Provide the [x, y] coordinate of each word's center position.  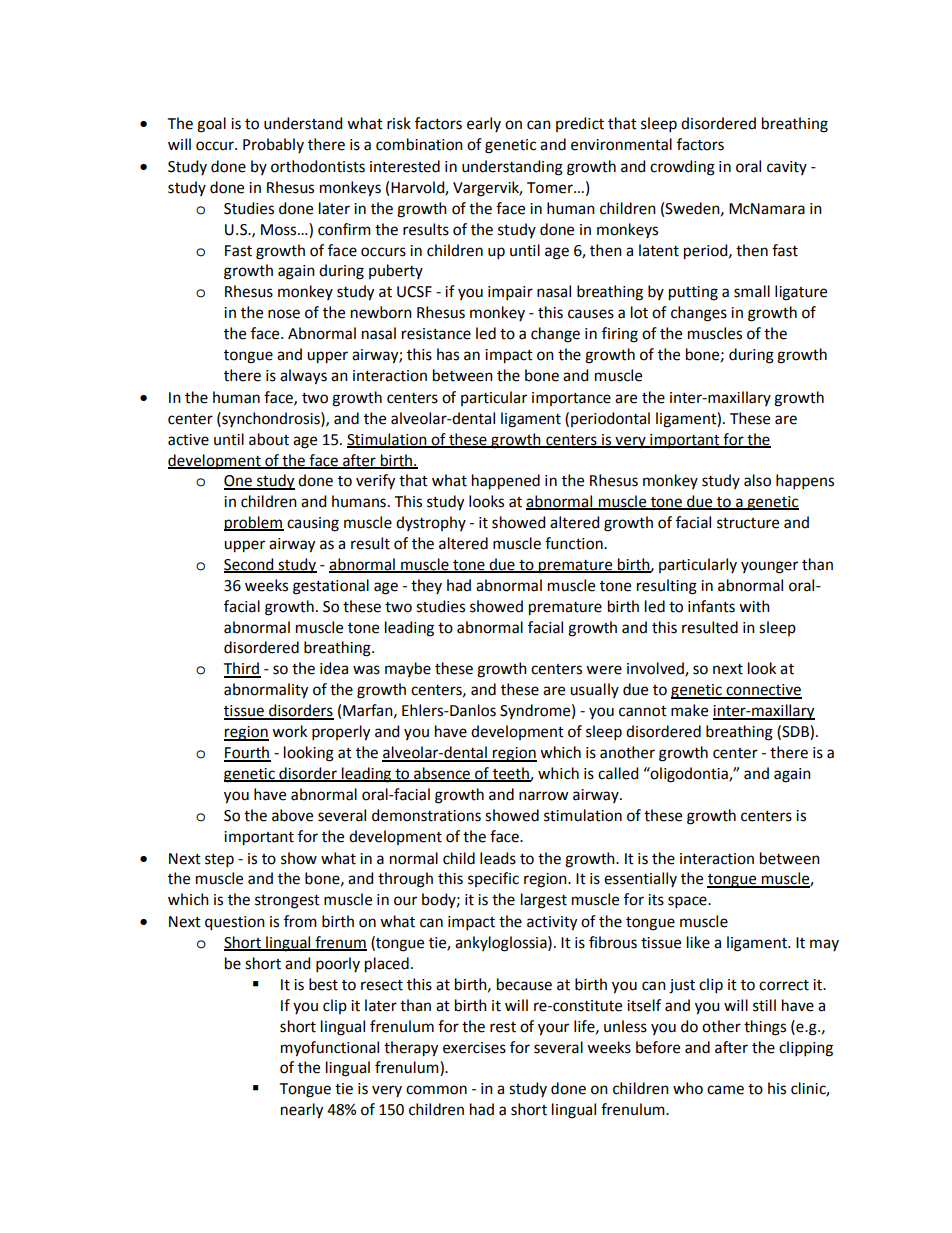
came [725, 1090]
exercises [474, 1048]
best [323, 984]
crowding [682, 168]
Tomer [551, 188]
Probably [273, 145]
